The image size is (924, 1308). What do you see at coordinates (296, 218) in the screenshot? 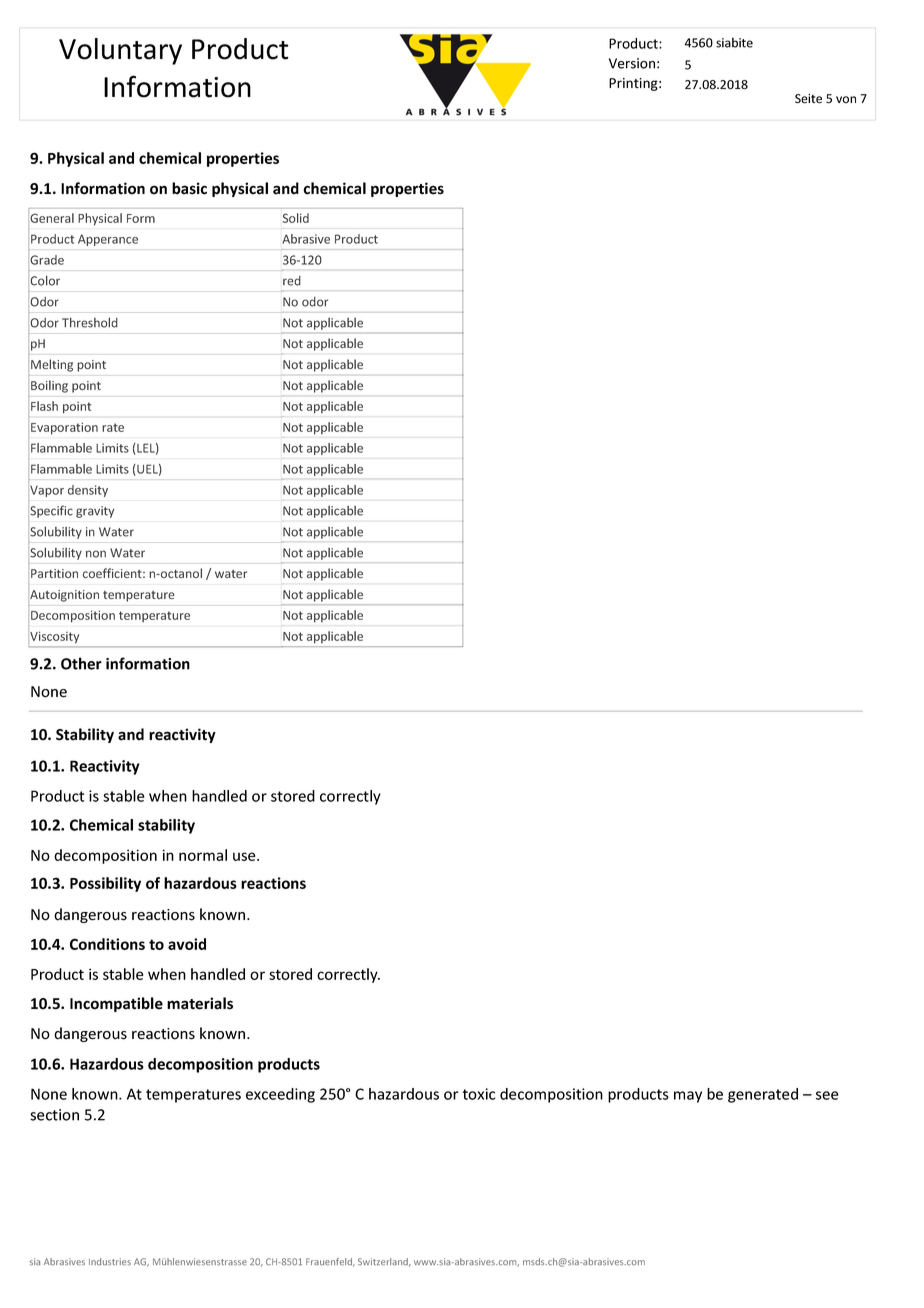
I see `Solid` at bounding box center [296, 218].
